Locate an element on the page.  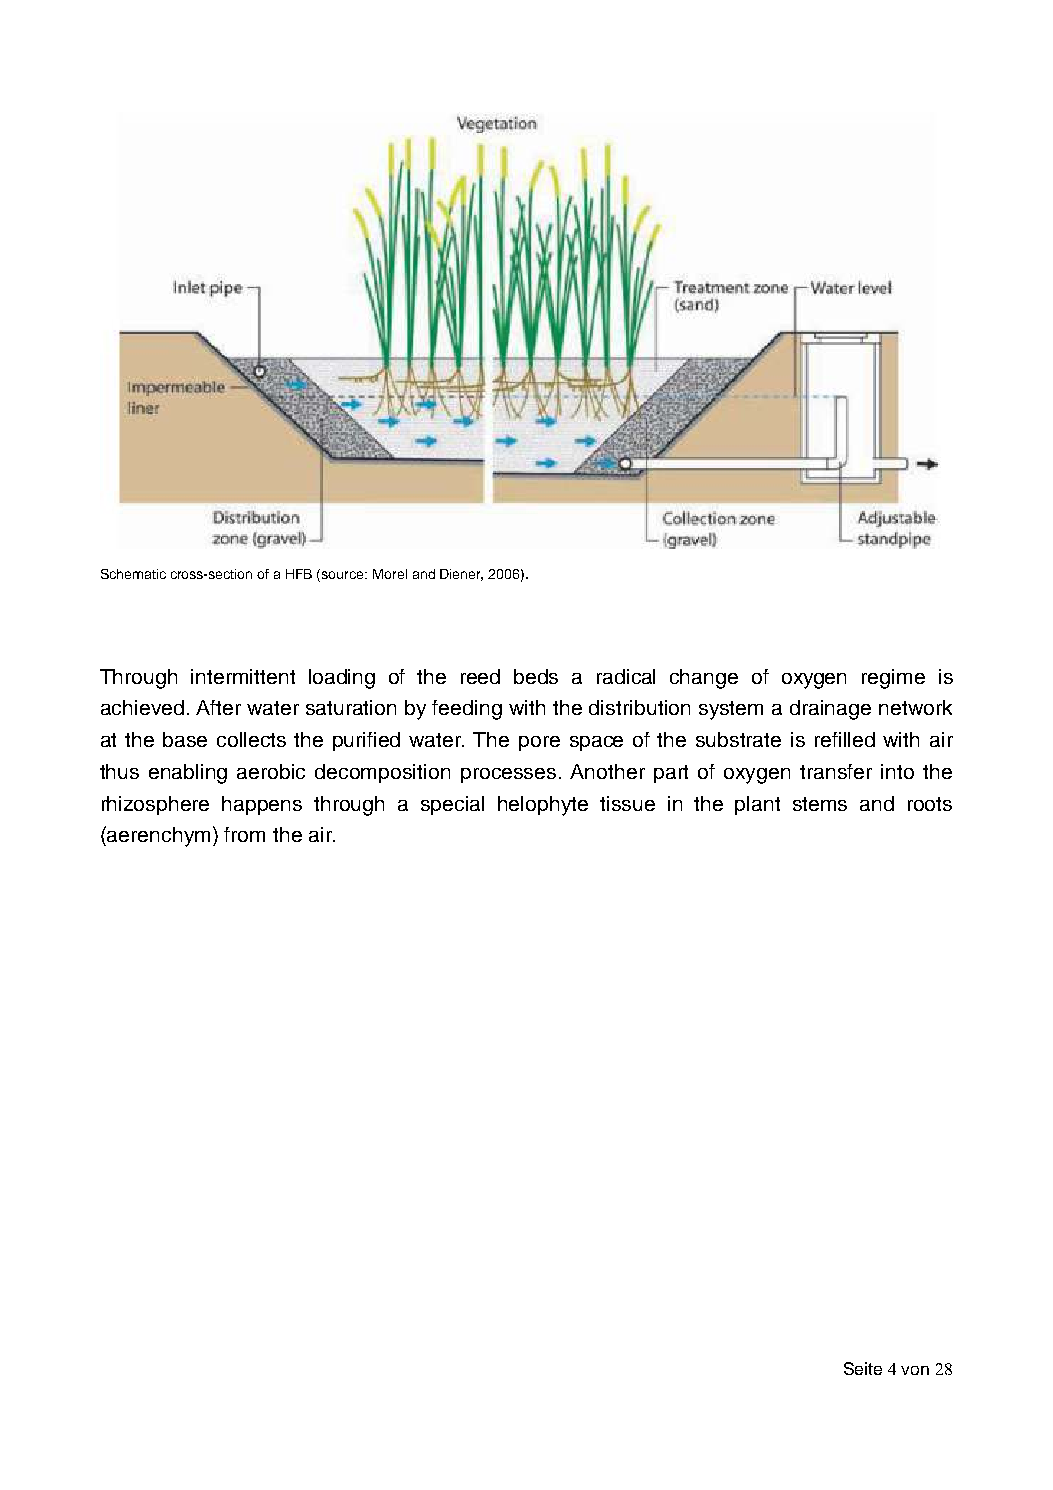
transfer is located at coordinates (836, 771).
